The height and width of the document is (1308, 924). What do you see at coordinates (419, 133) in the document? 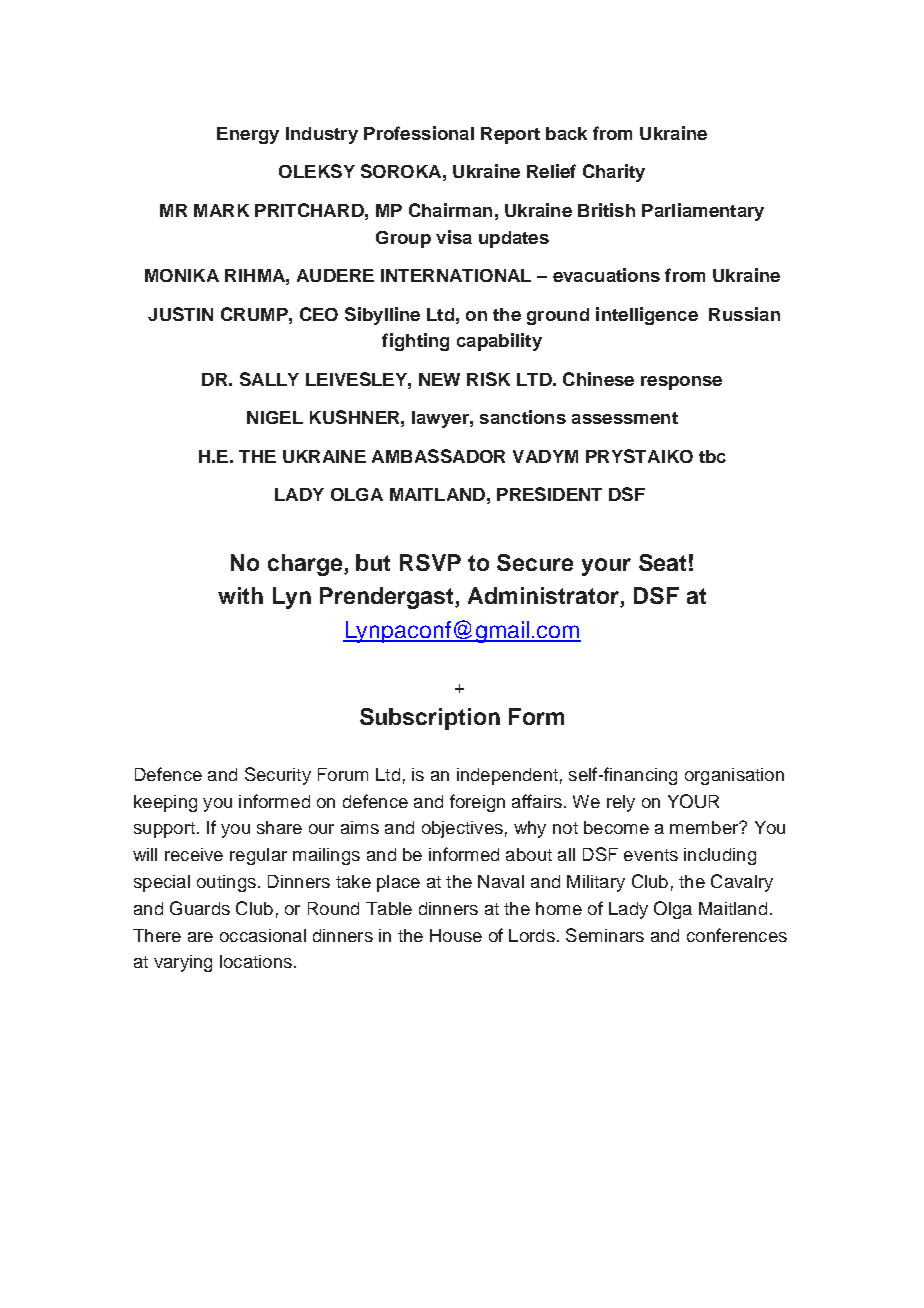
I see `Professional` at bounding box center [419, 133].
